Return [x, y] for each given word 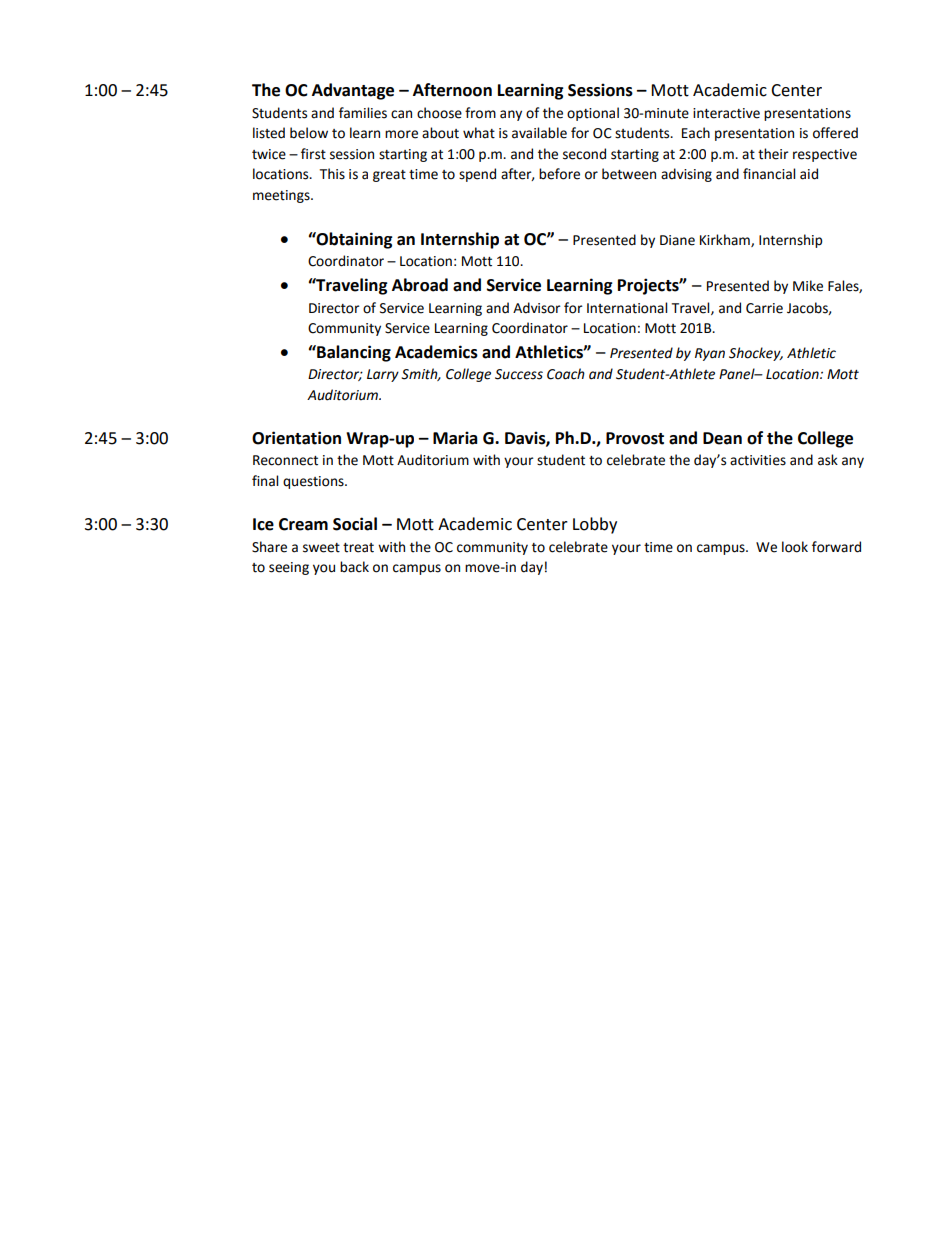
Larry [383, 375]
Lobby [595, 525]
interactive [726, 113]
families [363, 113]
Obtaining [354, 240]
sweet [321, 548]
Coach [566, 374]
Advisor [537, 308]
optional [593, 114]
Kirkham [726, 240]
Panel [738, 374]
